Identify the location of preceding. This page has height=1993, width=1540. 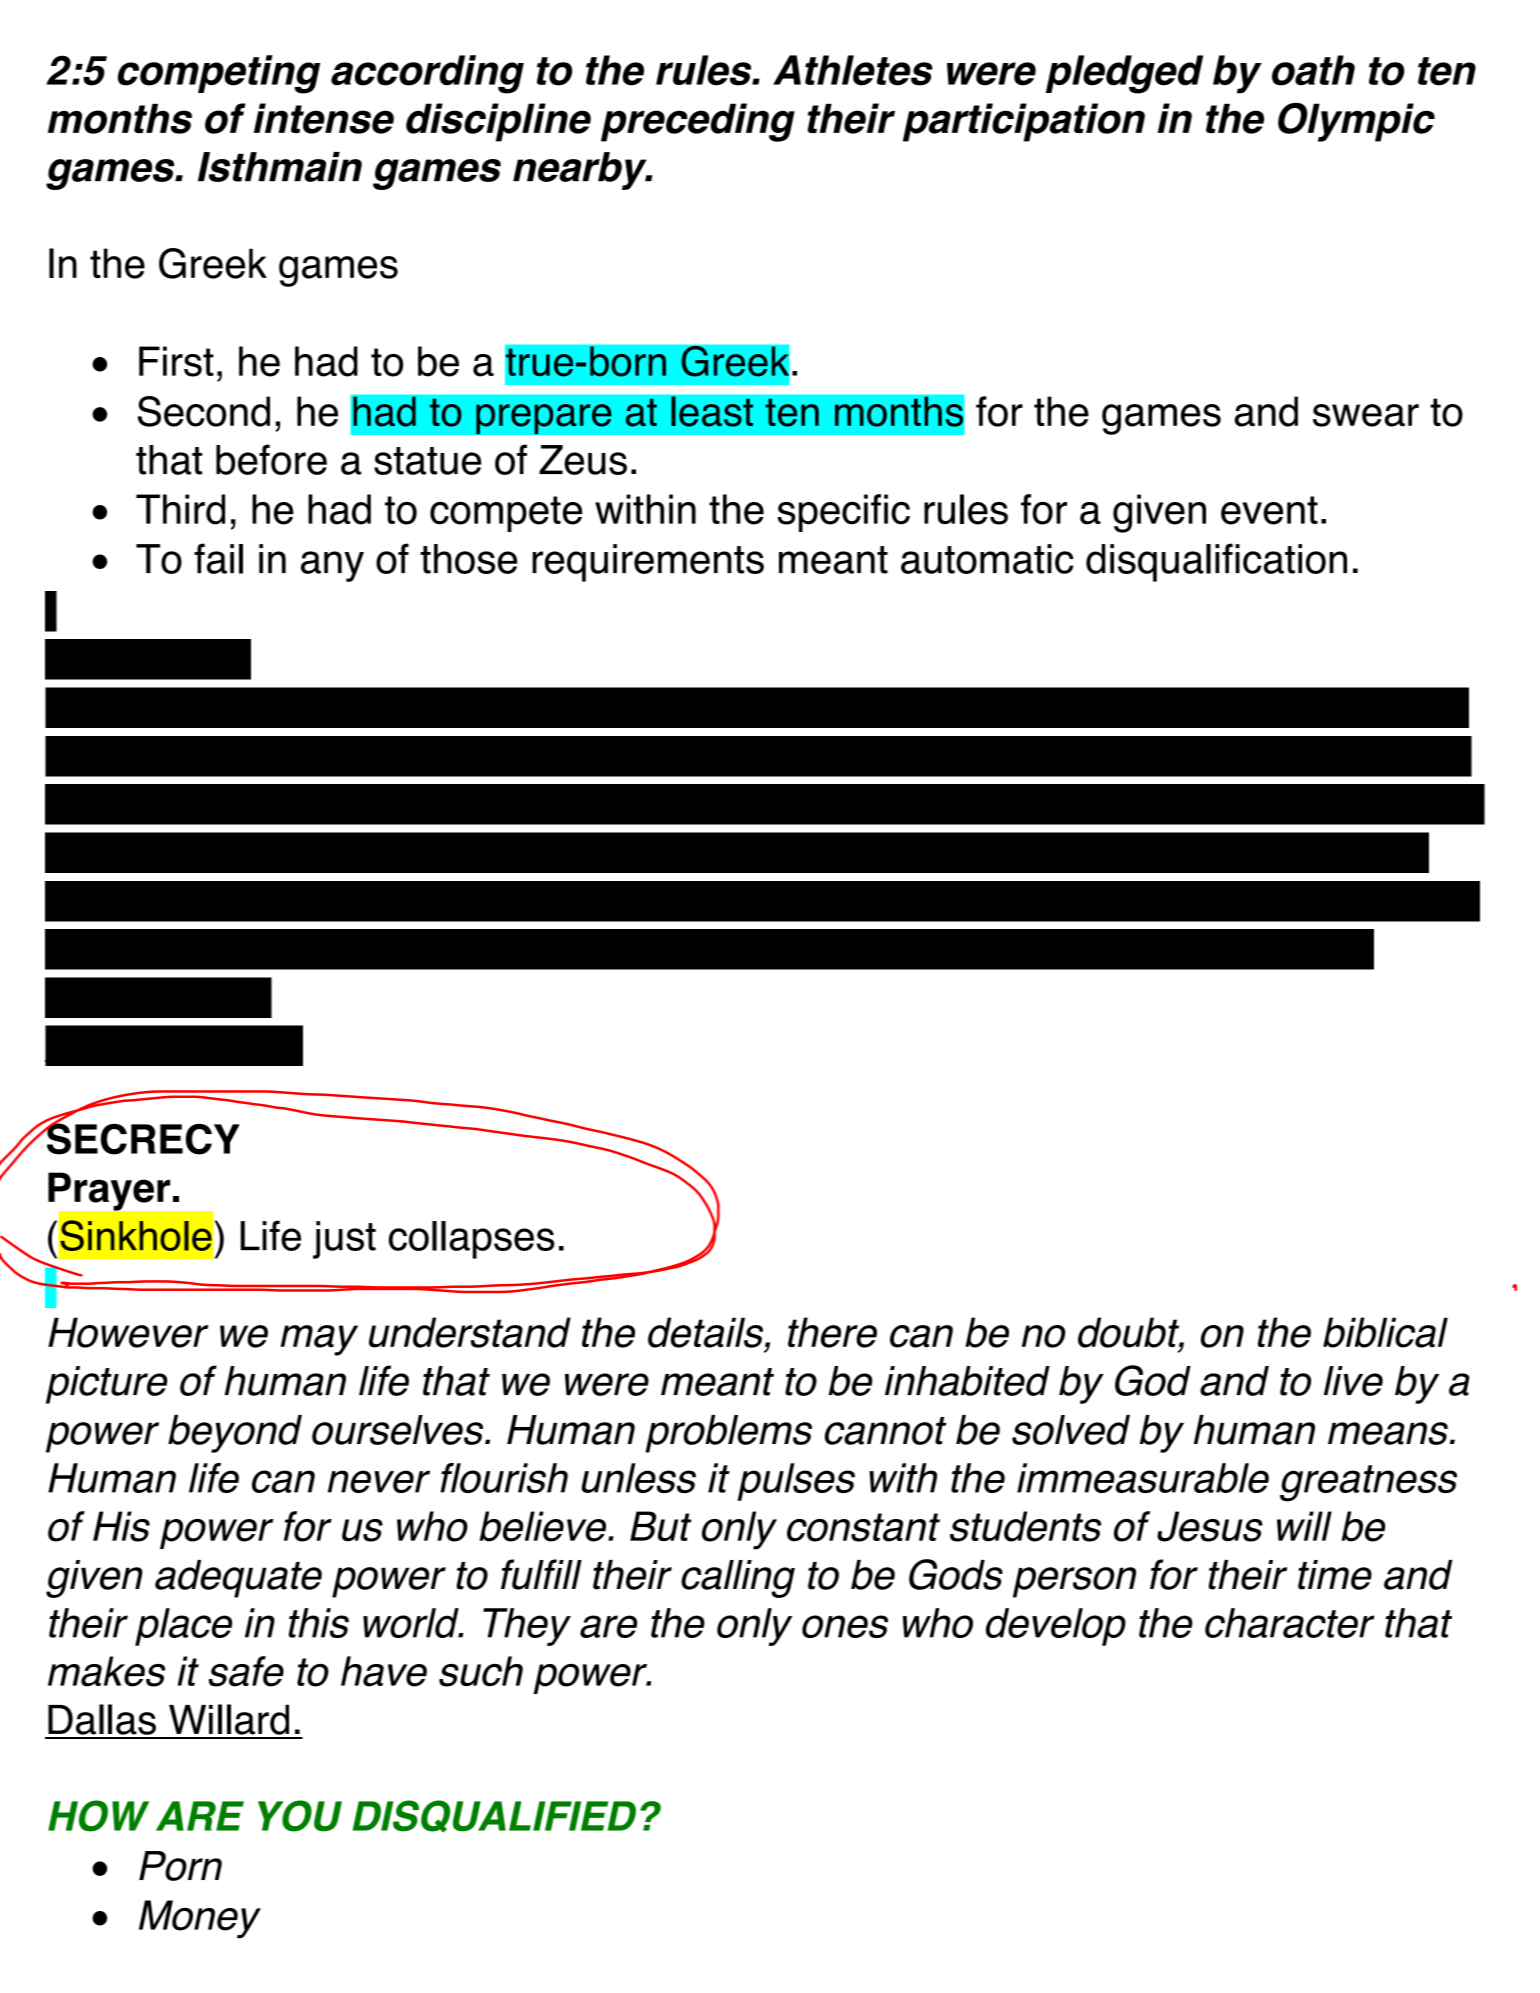
(698, 122).
